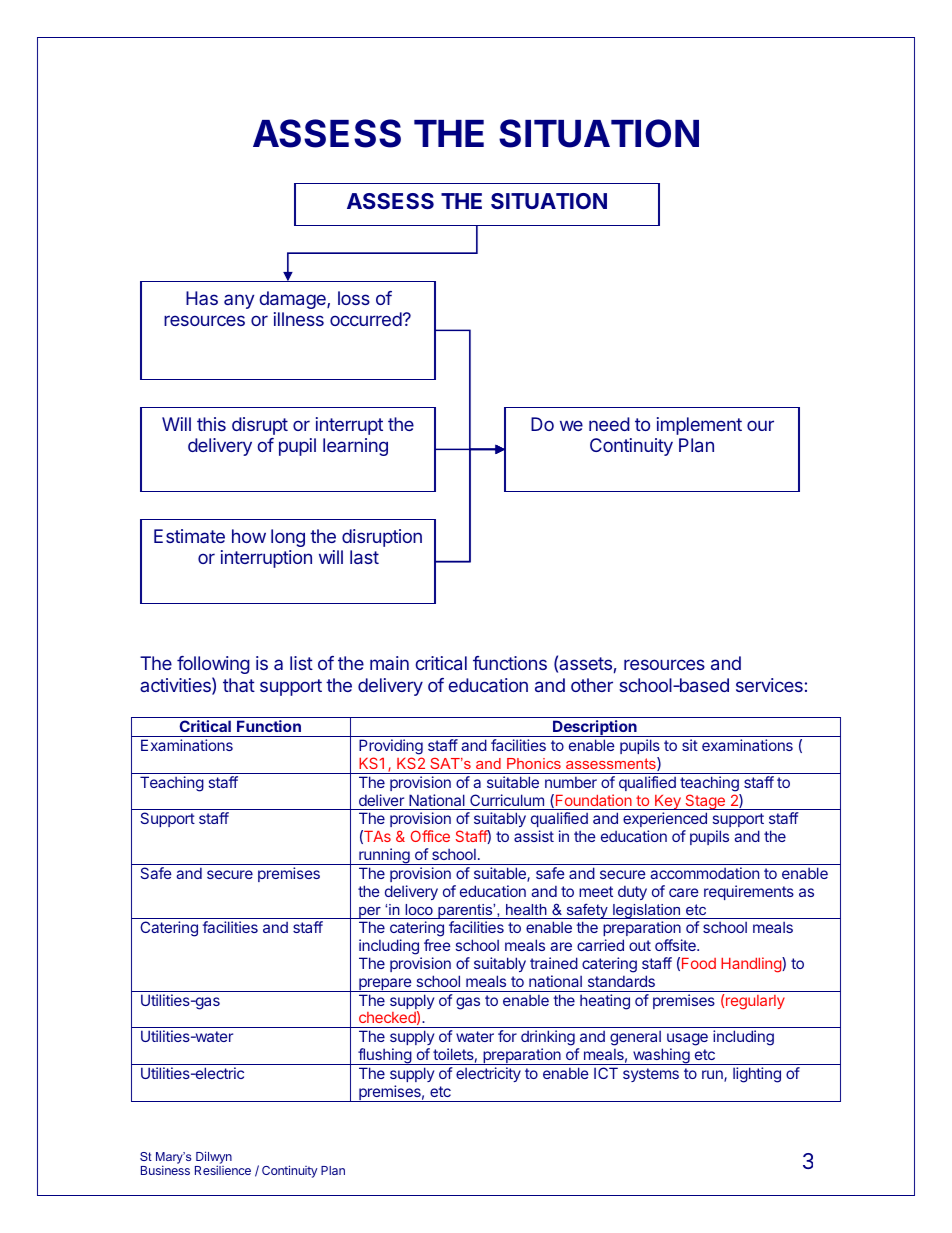 The image size is (952, 1233). Describe the element at coordinates (651, 1075) in the screenshot. I see `systems` at that location.
